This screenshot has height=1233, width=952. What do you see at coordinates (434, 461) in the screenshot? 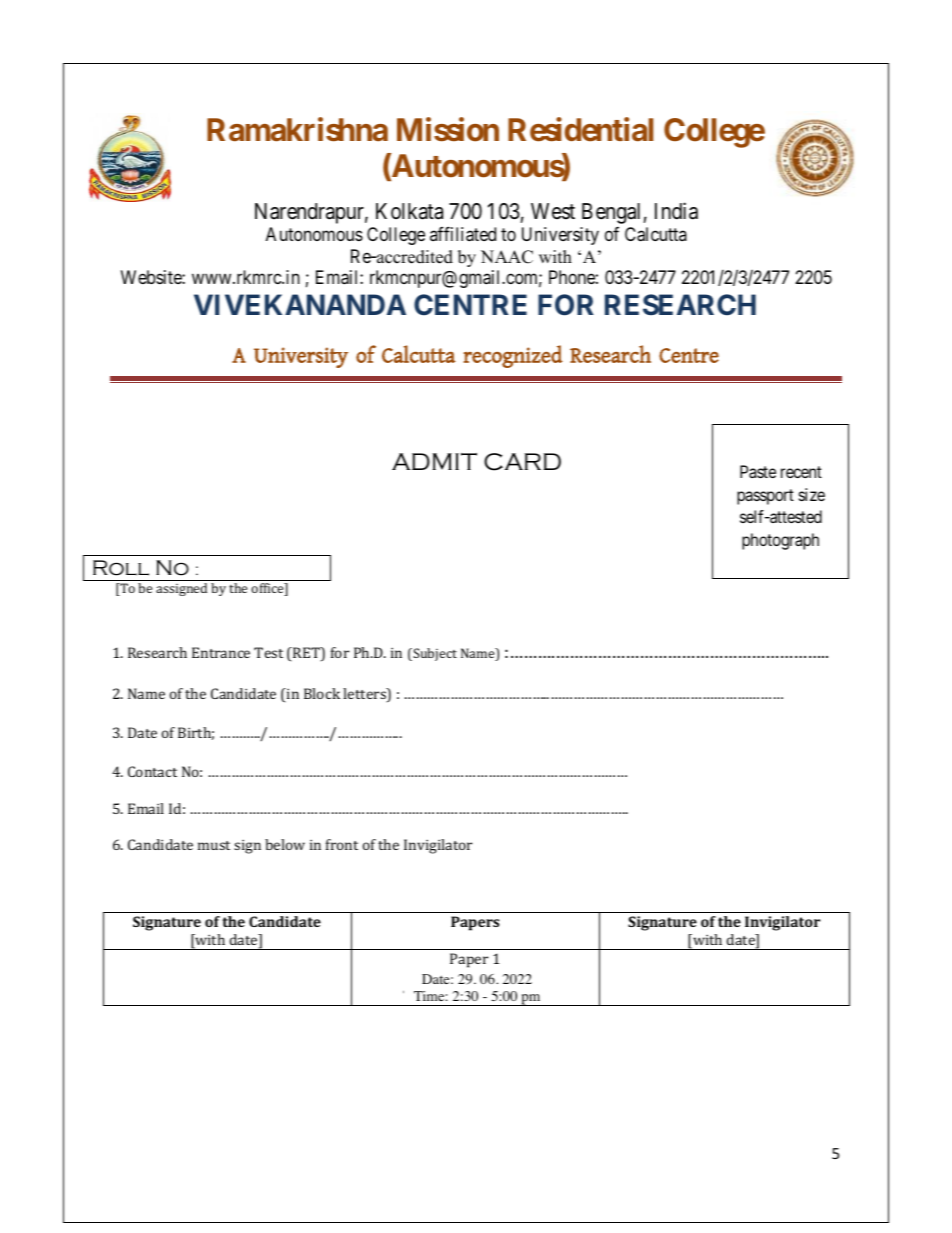
I see `ADMIT` at bounding box center [434, 461].
